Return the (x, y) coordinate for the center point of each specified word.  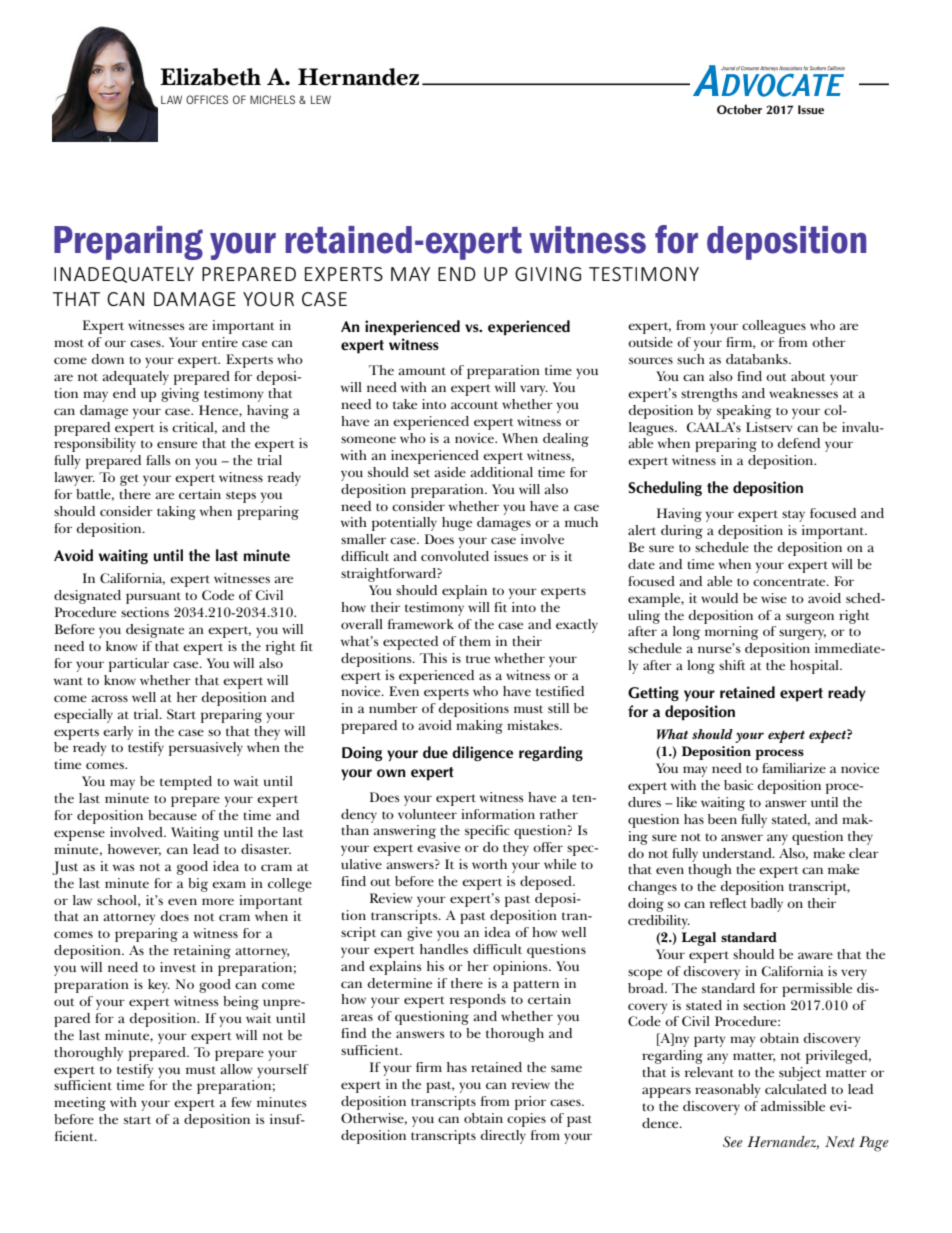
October (739, 109)
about (808, 376)
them (475, 641)
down (108, 359)
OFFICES (207, 99)
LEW (321, 99)
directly (503, 1137)
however (134, 850)
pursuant (153, 598)
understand (738, 853)
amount (422, 371)
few (241, 1102)
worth (489, 864)
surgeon (810, 618)
